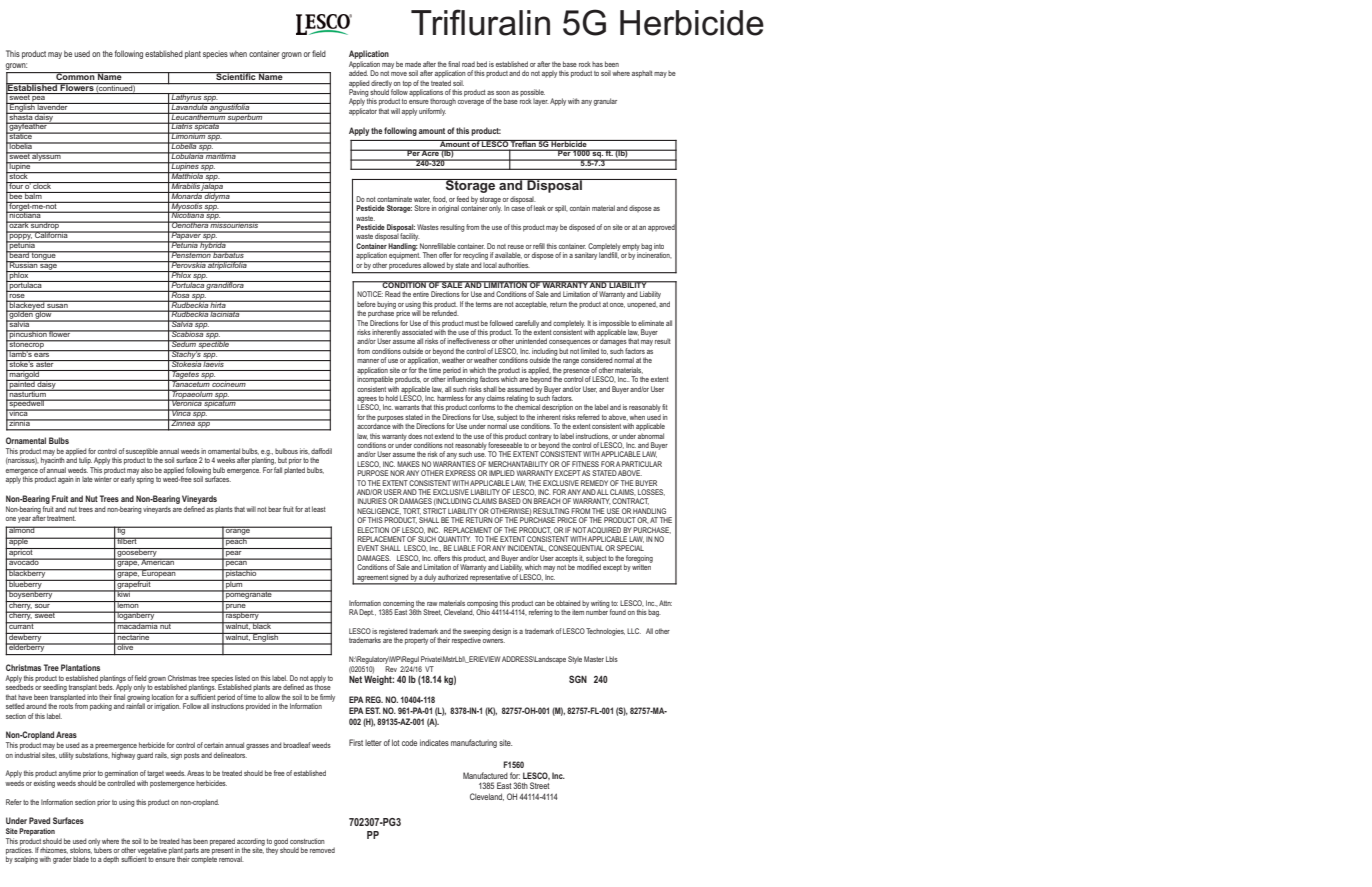 This screenshot has height=887, width=1372. I want to click on winter, so click(103, 478).
